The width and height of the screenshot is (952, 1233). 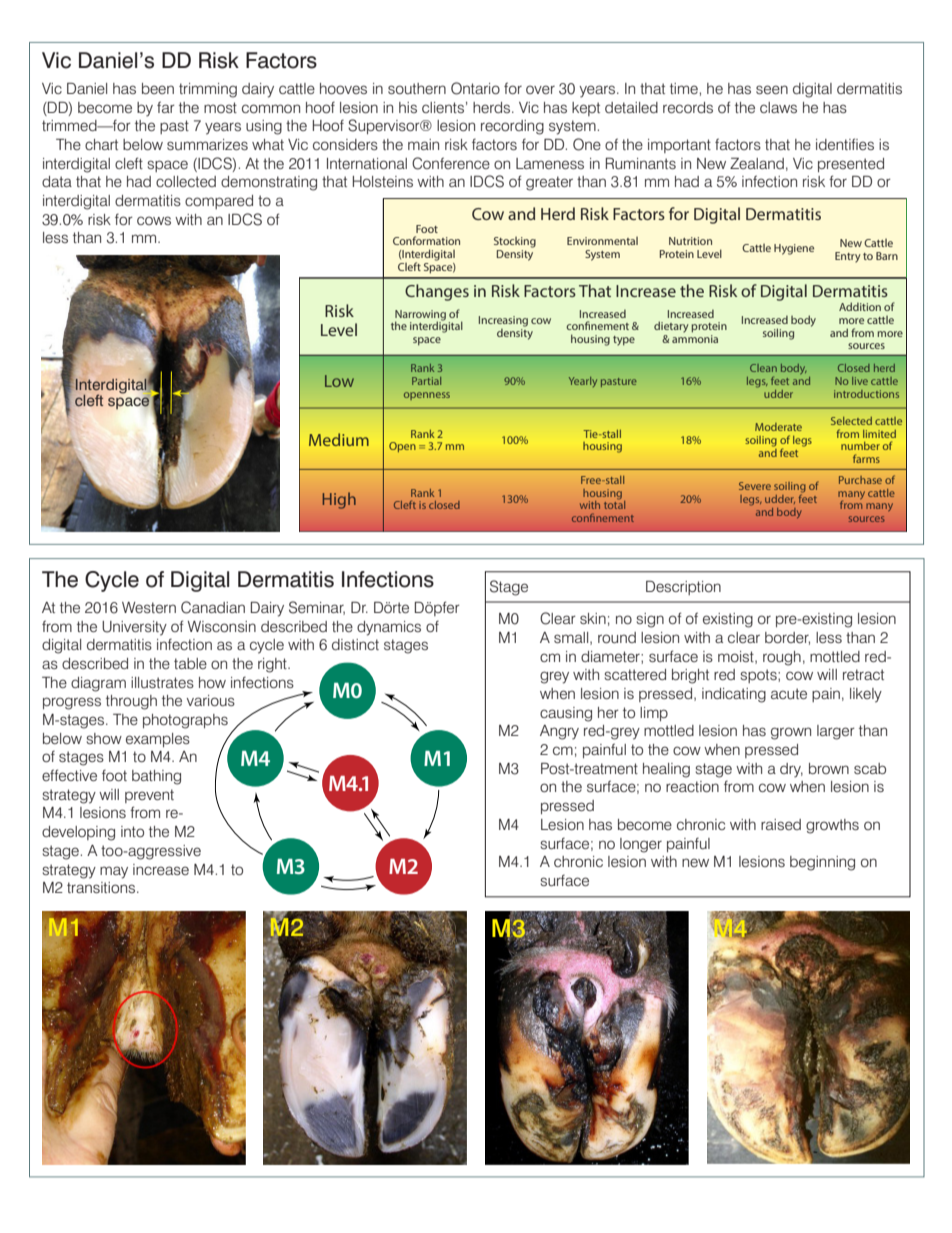 What do you see at coordinates (114, 872) in the screenshot?
I see `may` at bounding box center [114, 872].
